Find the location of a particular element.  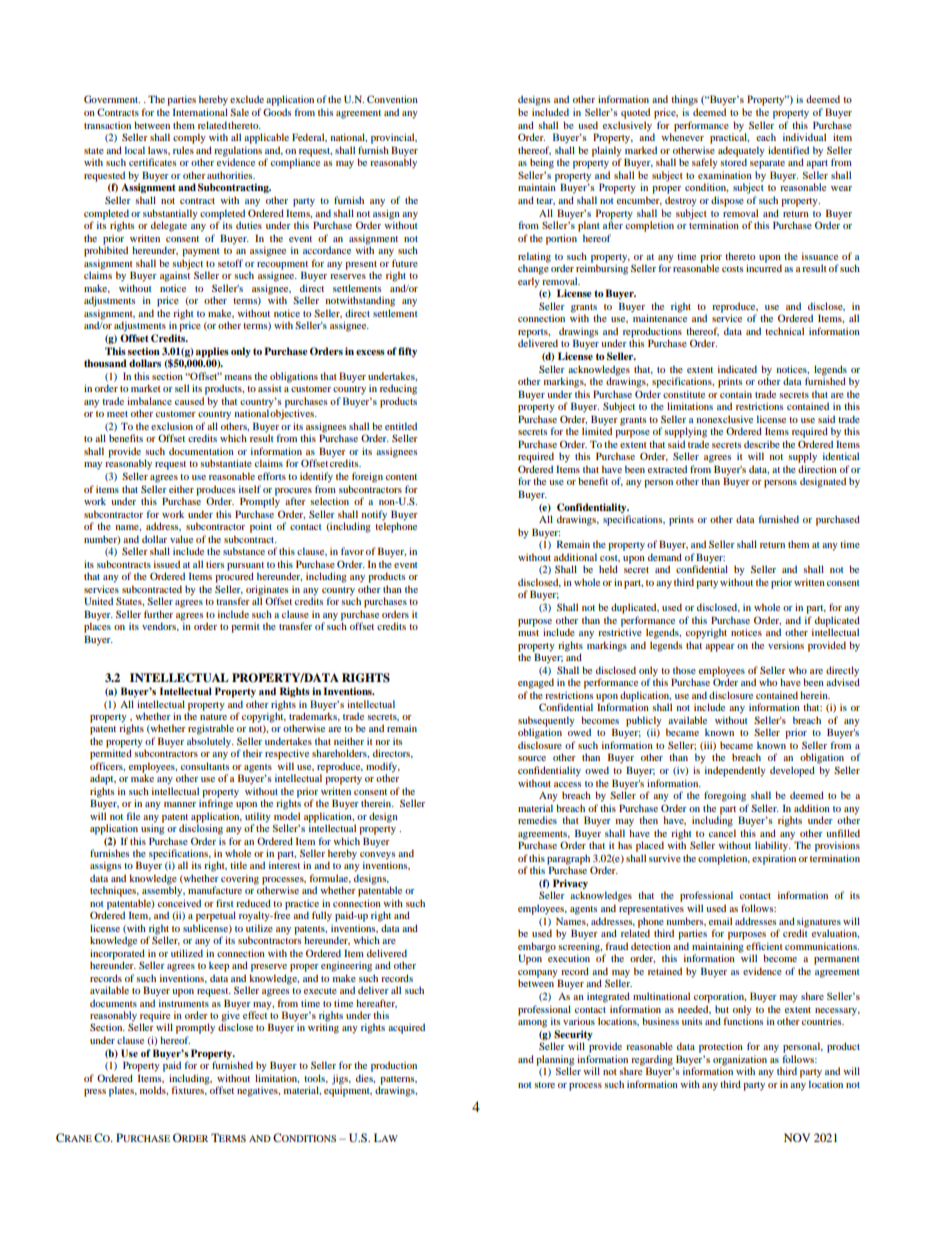

plates is located at coordinates (122, 1091).
